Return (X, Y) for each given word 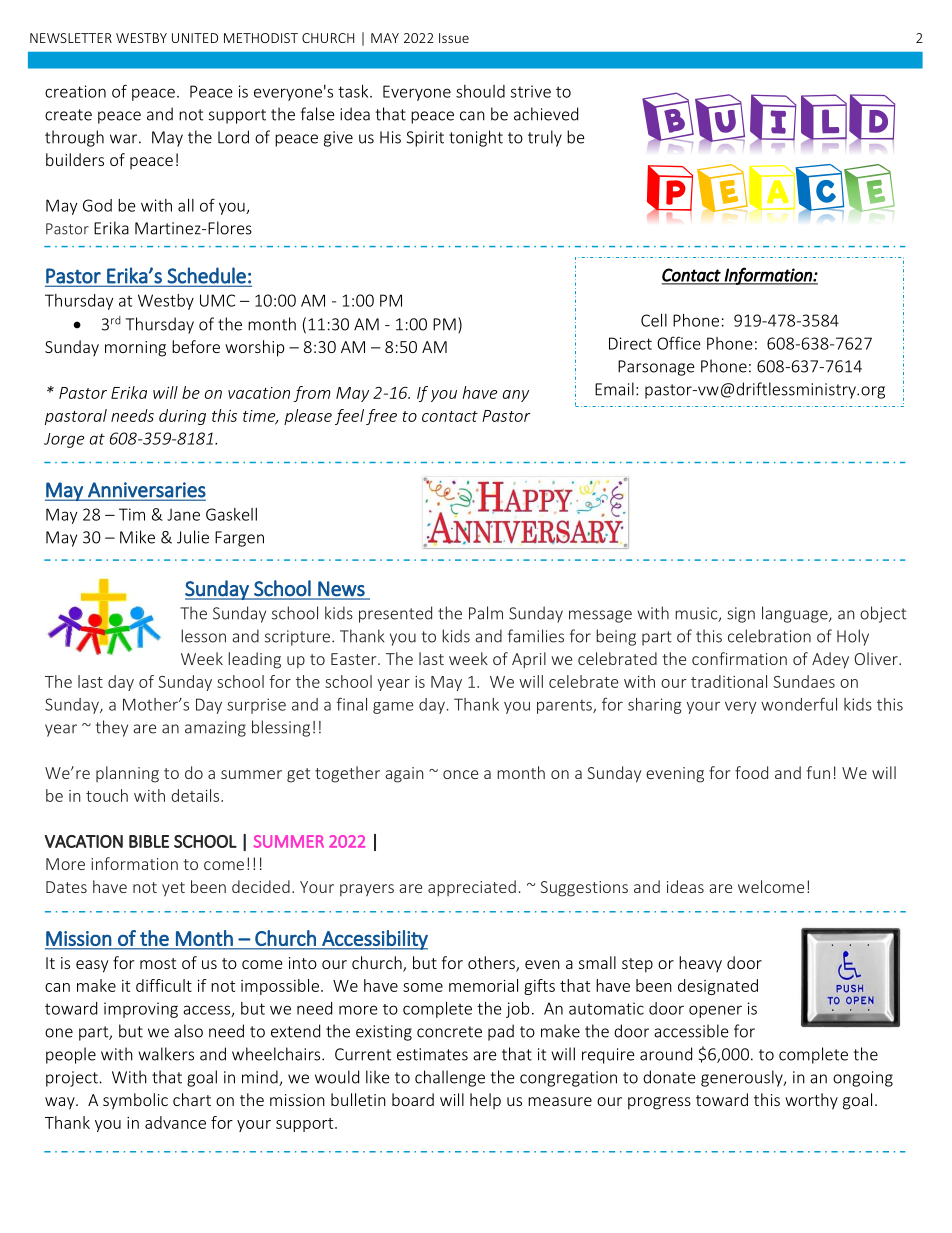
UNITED (195, 38)
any (516, 396)
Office (679, 343)
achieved (546, 114)
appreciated (472, 888)
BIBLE (149, 841)
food (751, 772)
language (796, 614)
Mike (137, 537)
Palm (486, 613)
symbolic (135, 1101)
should (480, 91)
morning (135, 349)
